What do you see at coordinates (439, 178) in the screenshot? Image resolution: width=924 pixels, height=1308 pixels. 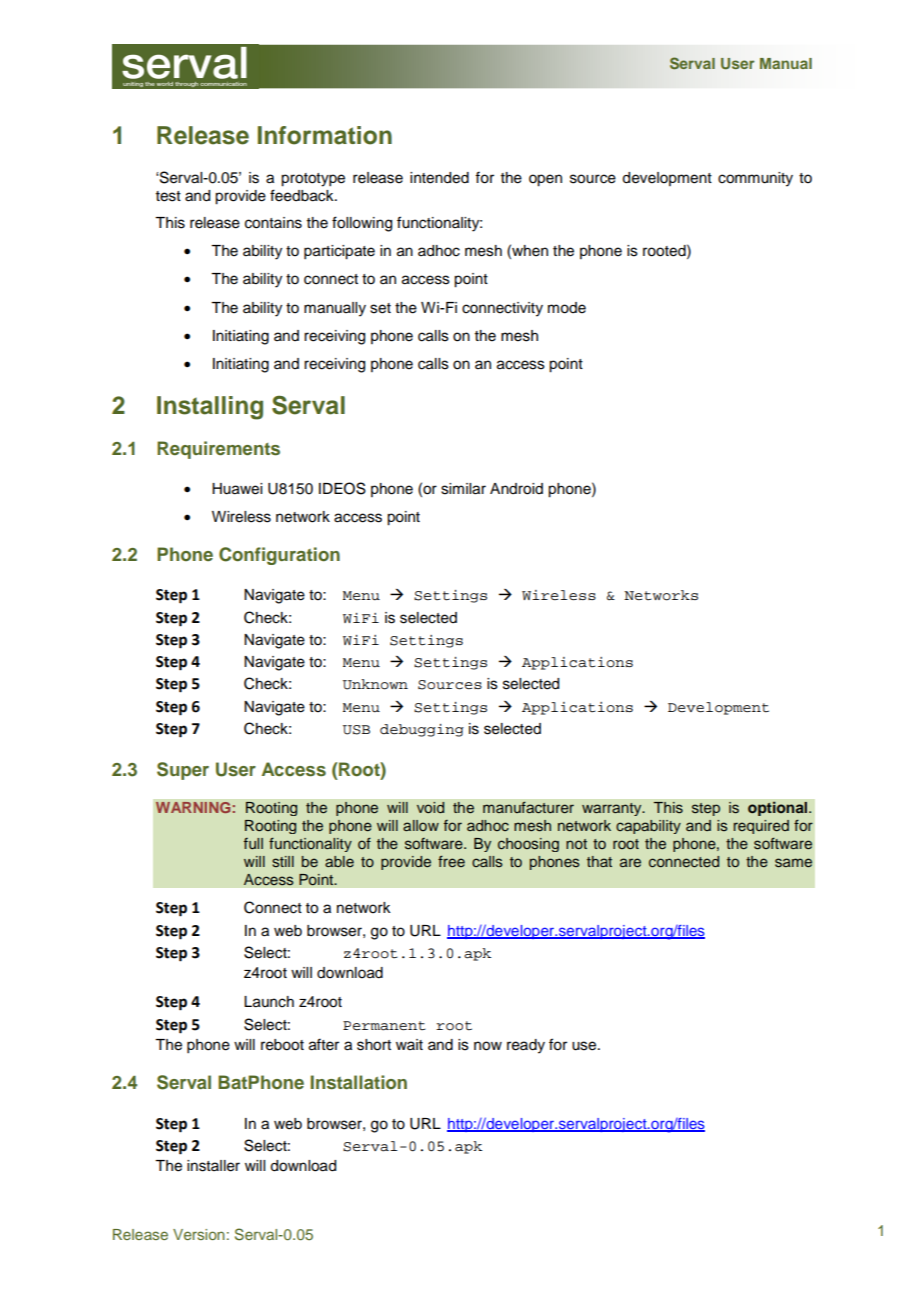 I see `intended` at bounding box center [439, 178].
